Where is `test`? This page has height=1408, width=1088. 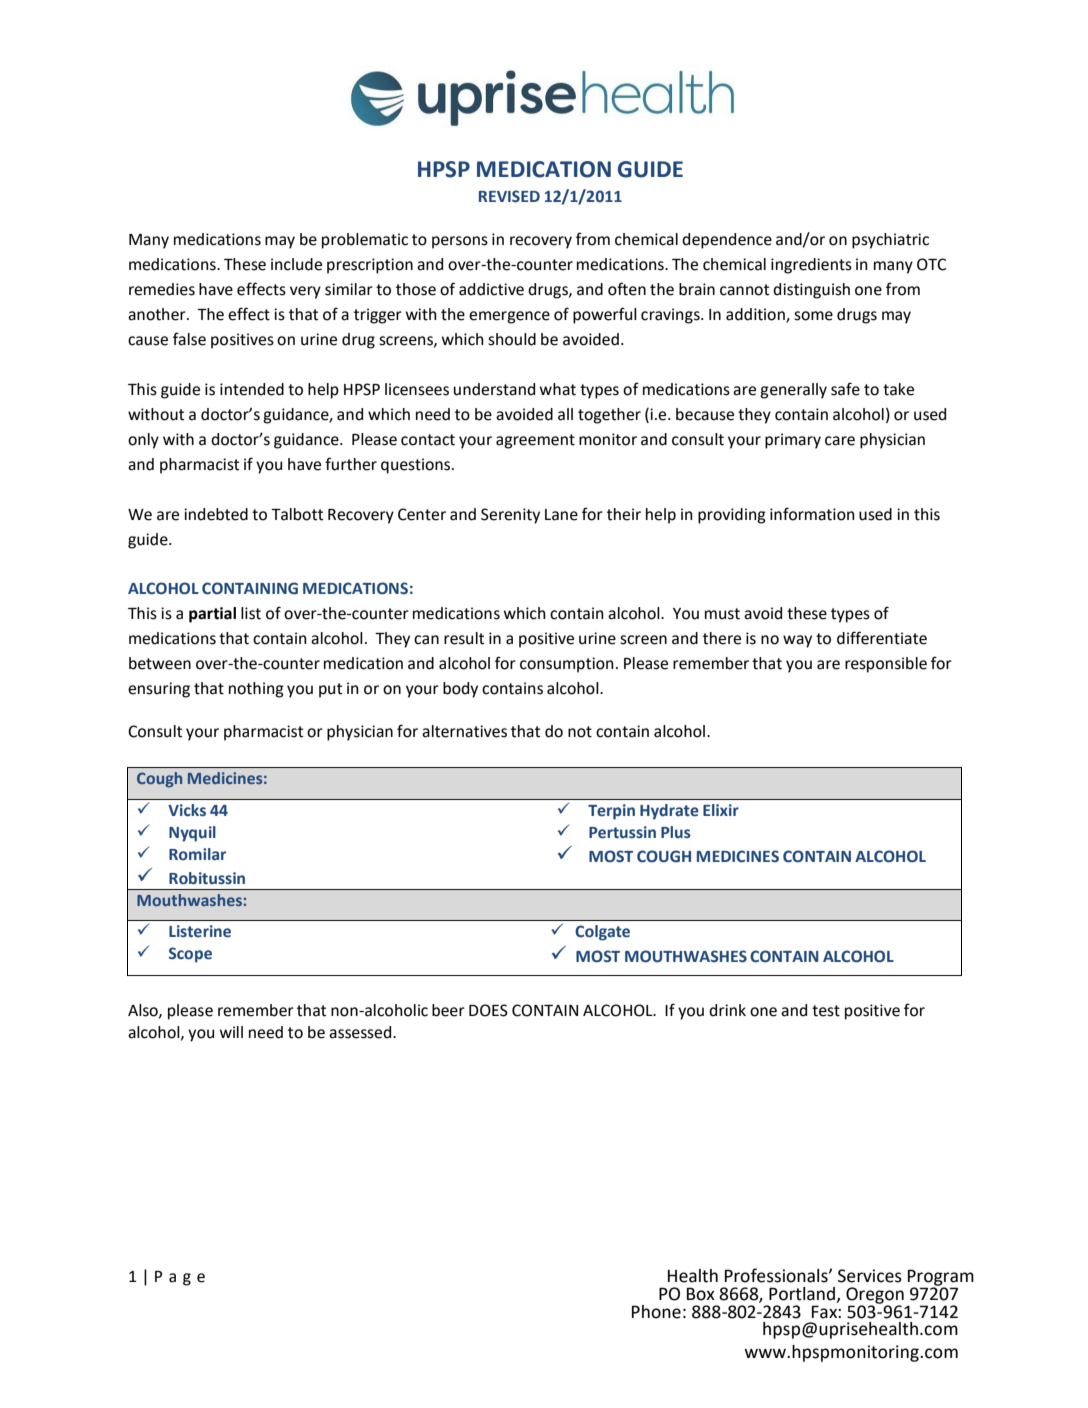
test is located at coordinates (826, 1011).
